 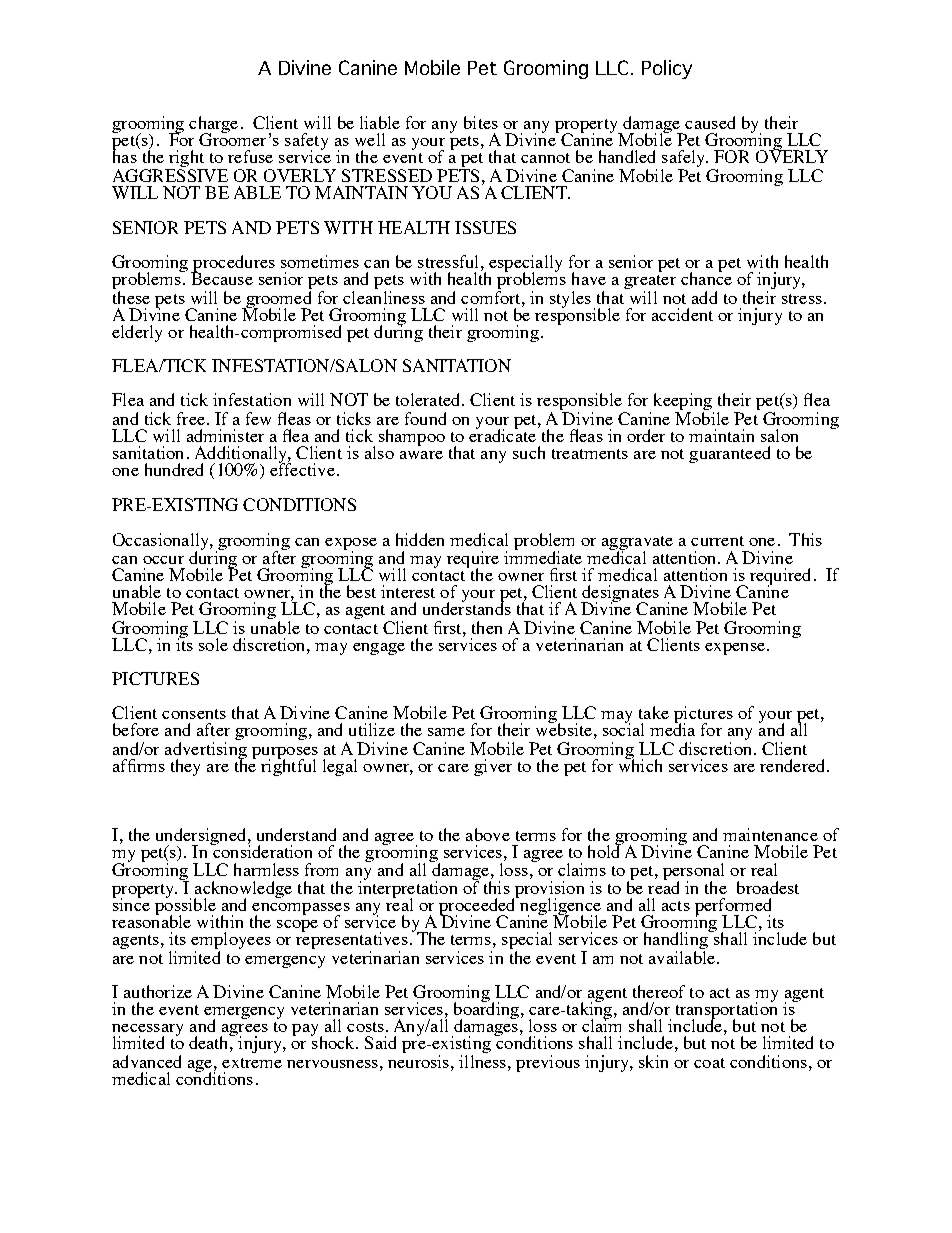 What do you see at coordinates (481, 122) in the page?
I see `bites` at bounding box center [481, 122].
